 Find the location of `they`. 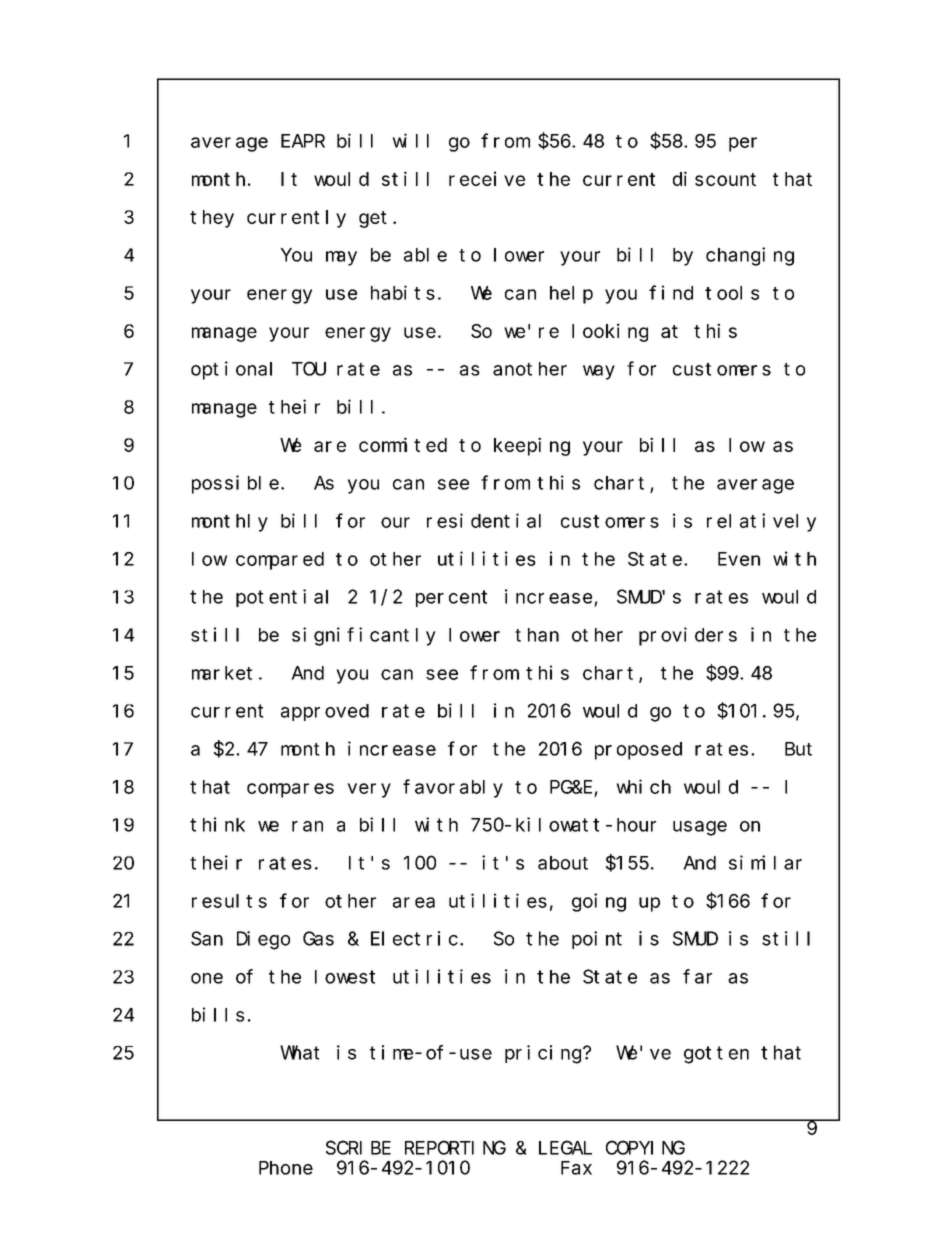

they is located at coordinates (212, 219).
